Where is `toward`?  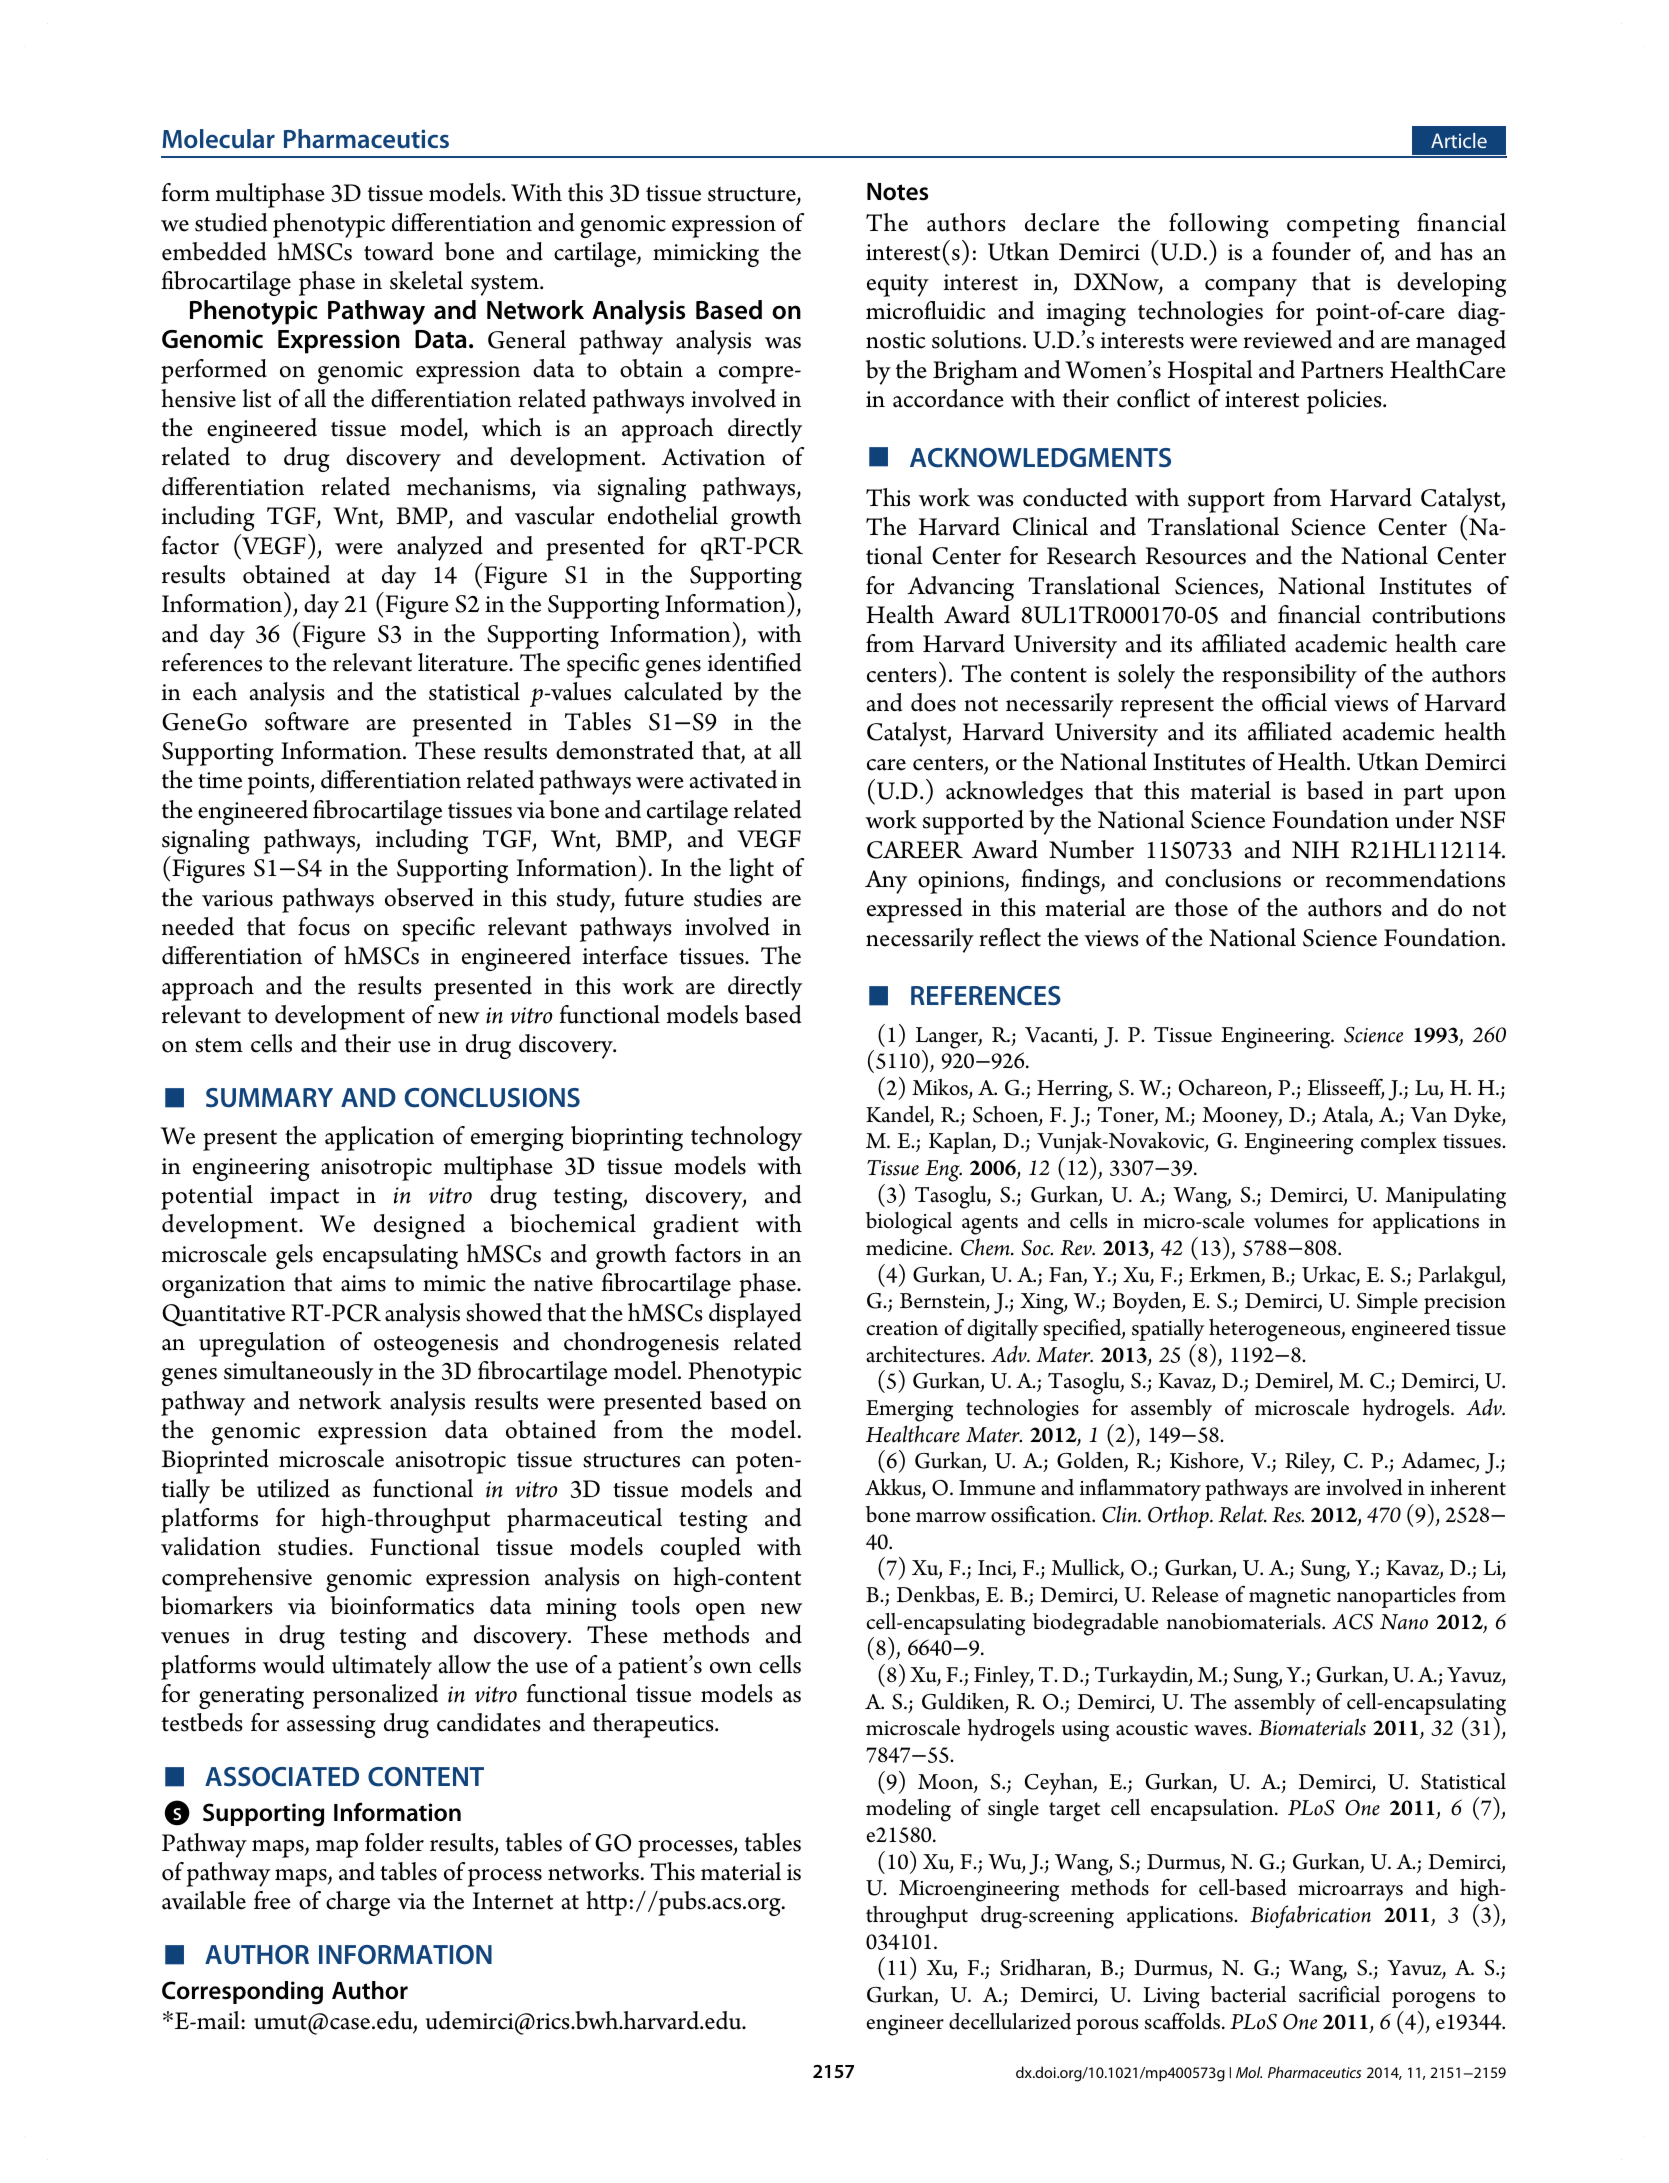 toward is located at coordinates (398, 251).
